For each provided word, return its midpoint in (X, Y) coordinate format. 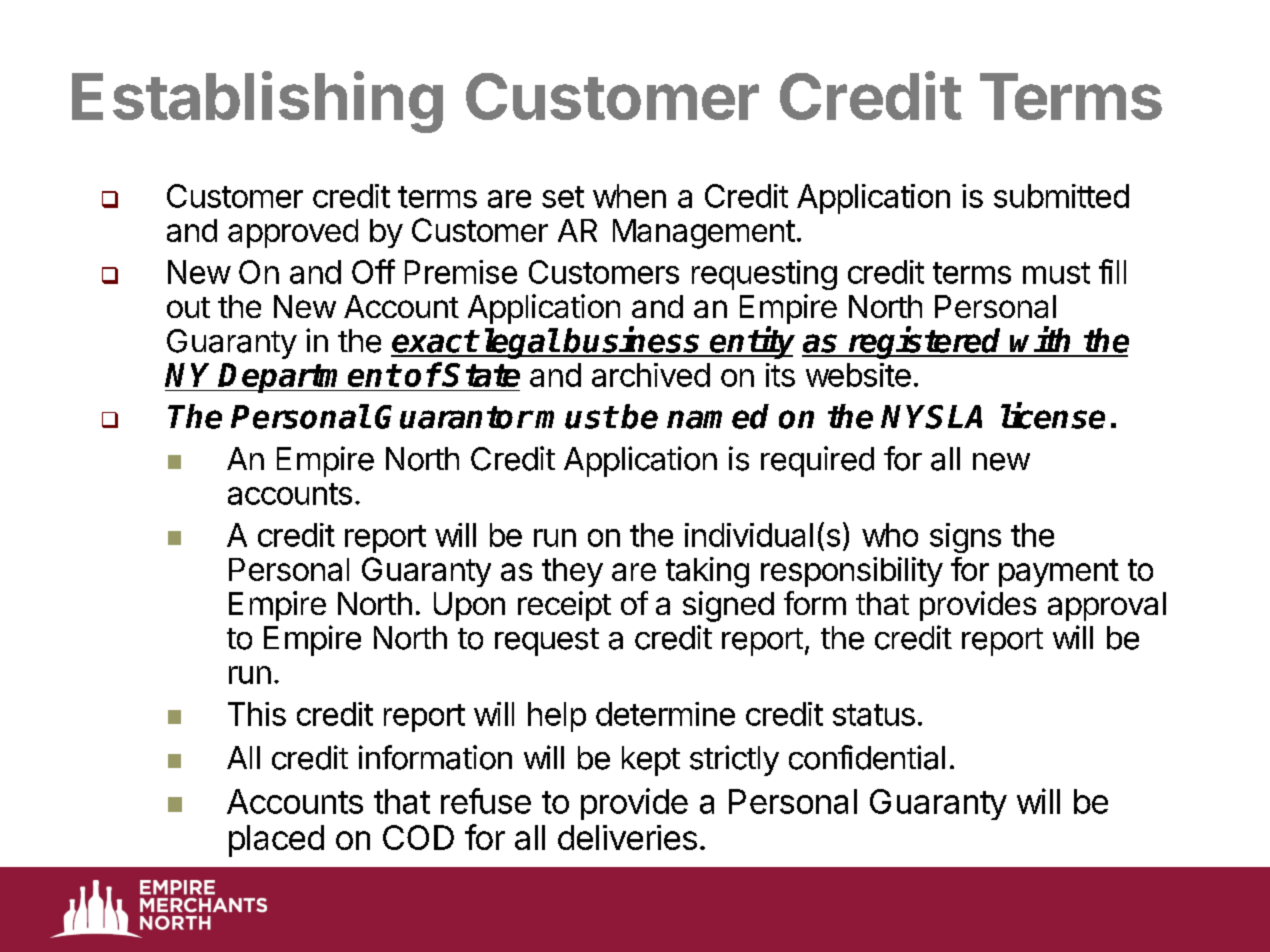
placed (276, 841)
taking (707, 572)
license (1053, 416)
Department (309, 378)
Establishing (257, 102)
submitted (1061, 196)
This (257, 714)
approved (293, 233)
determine (665, 714)
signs (965, 538)
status (874, 715)
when (629, 196)
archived (651, 375)
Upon (469, 606)
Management (704, 234)
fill (1112, 271)
